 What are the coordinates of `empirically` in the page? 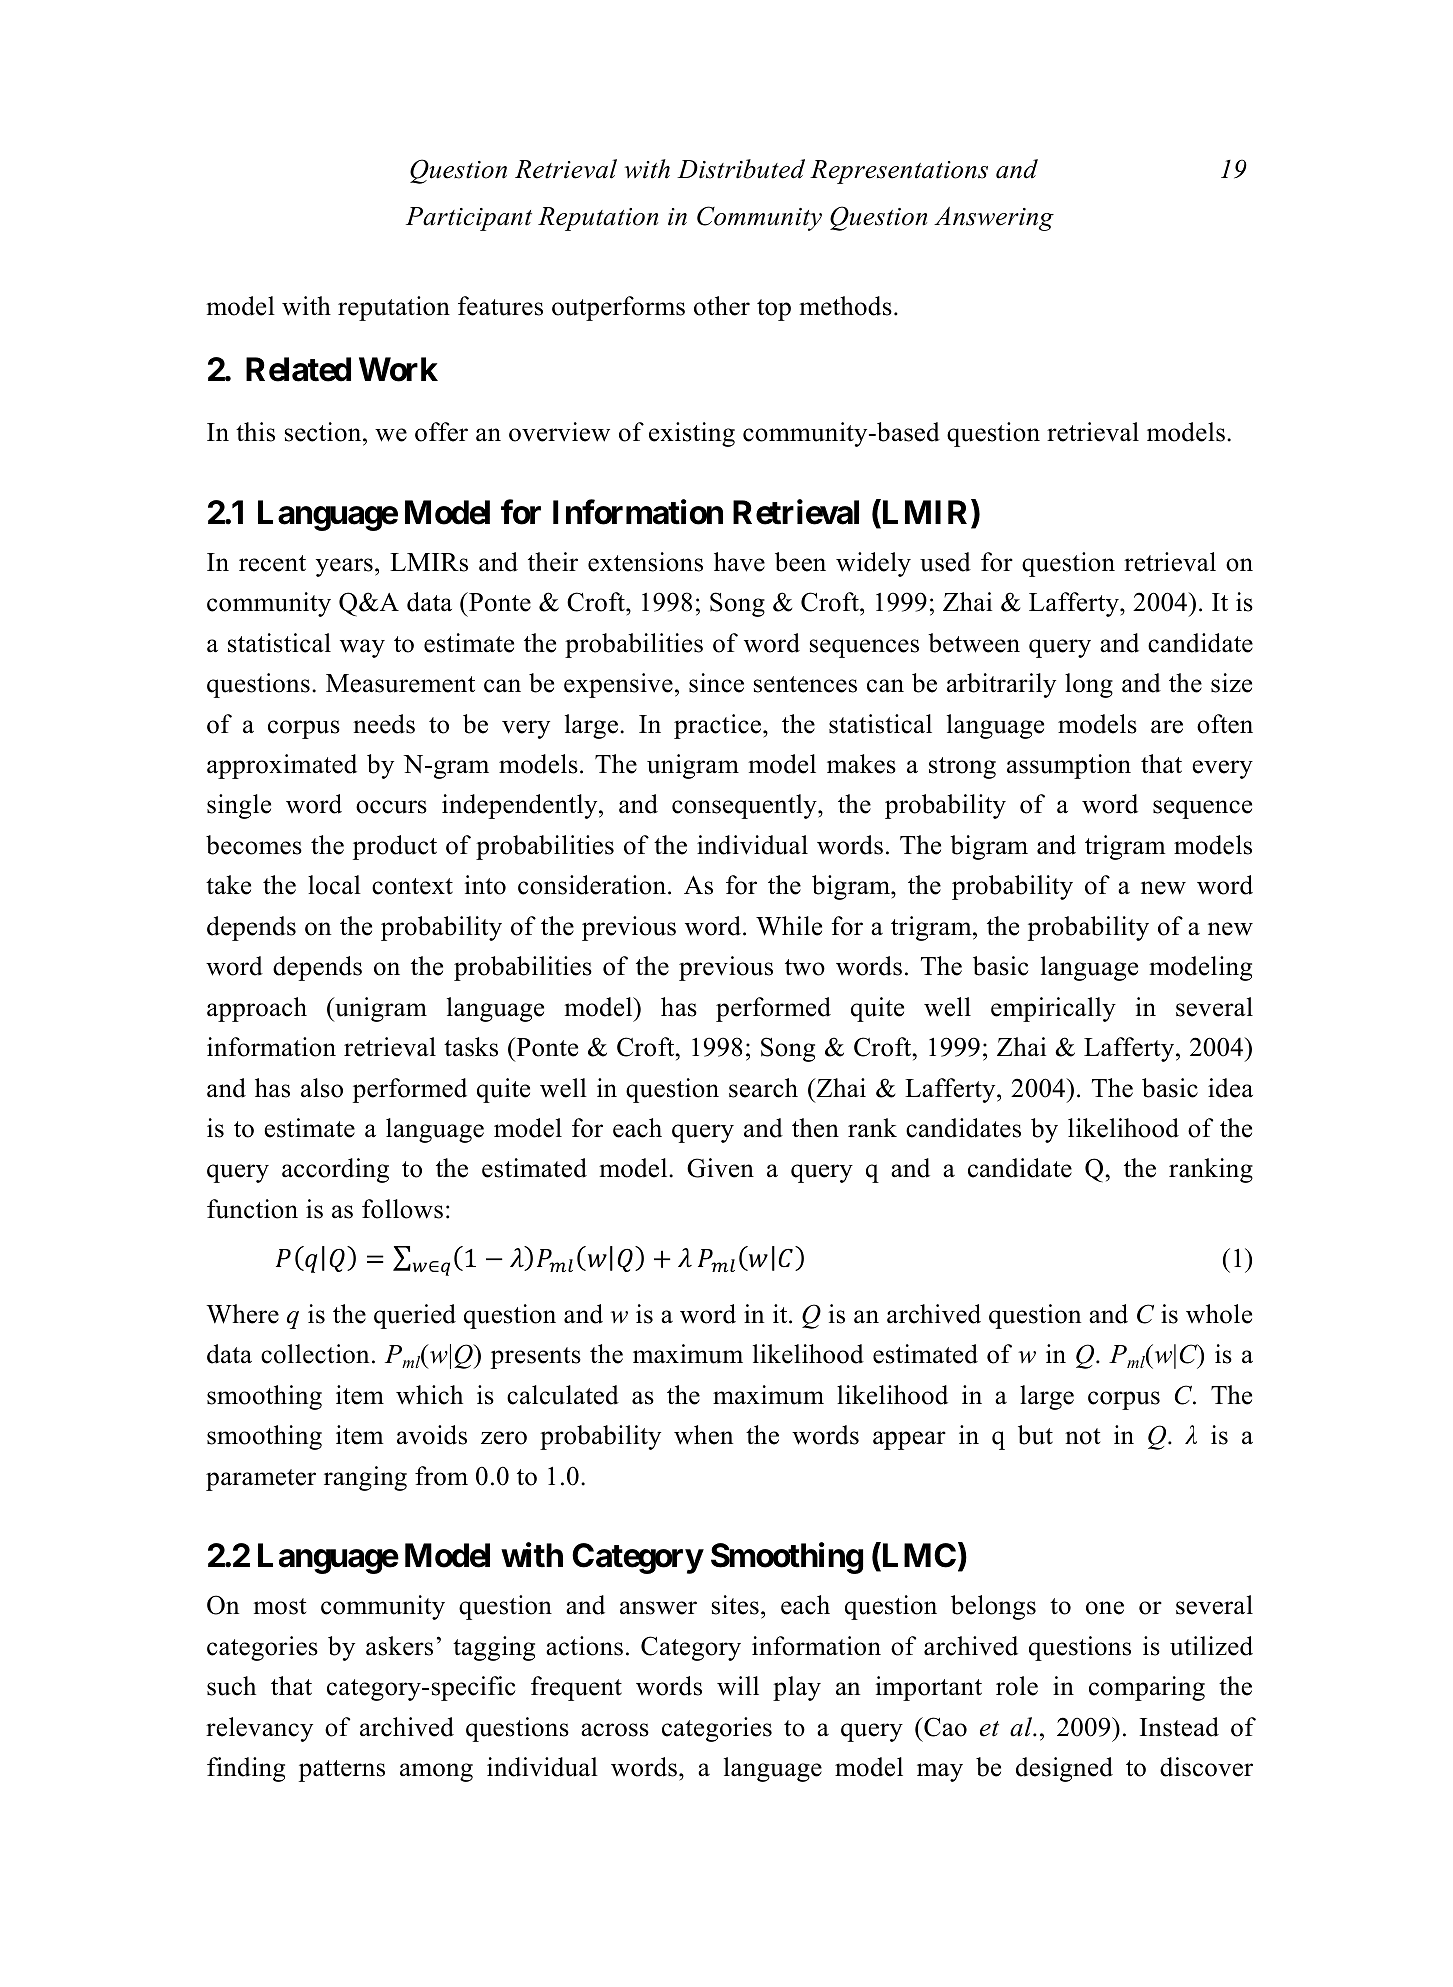 It's located at (1053, 1009).
